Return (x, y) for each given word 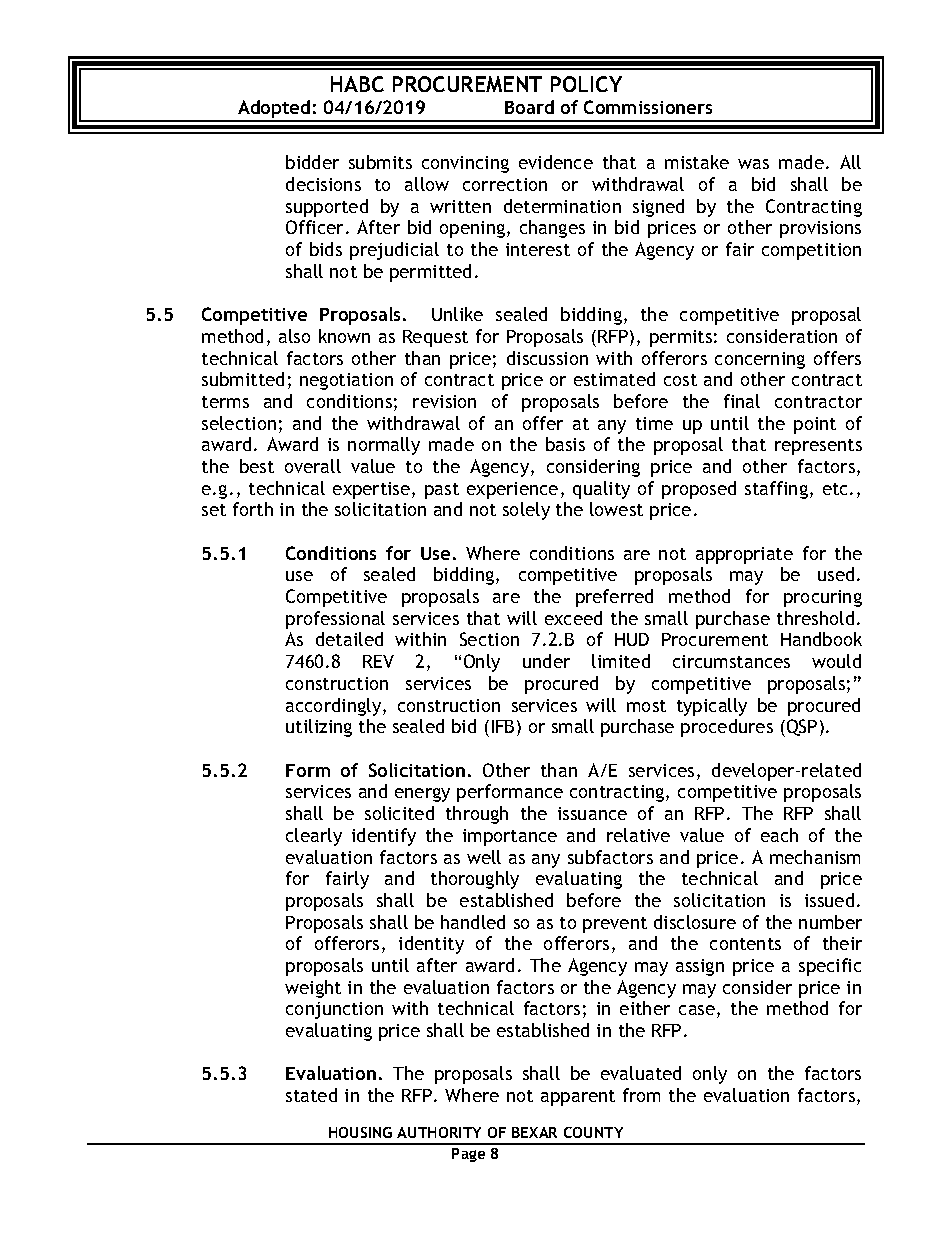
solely (526, 511)
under (546, 661)
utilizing (319, 728)
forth (253, 509)
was (753, 164)
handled (473, 922)
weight (313, 989)
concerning (760, 360)
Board (529, 107)
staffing (776, 490)
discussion (547, 358)
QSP (800, 728)
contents (745, 944)
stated (311, 1095)
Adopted (274, 110)
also (294, 336)
